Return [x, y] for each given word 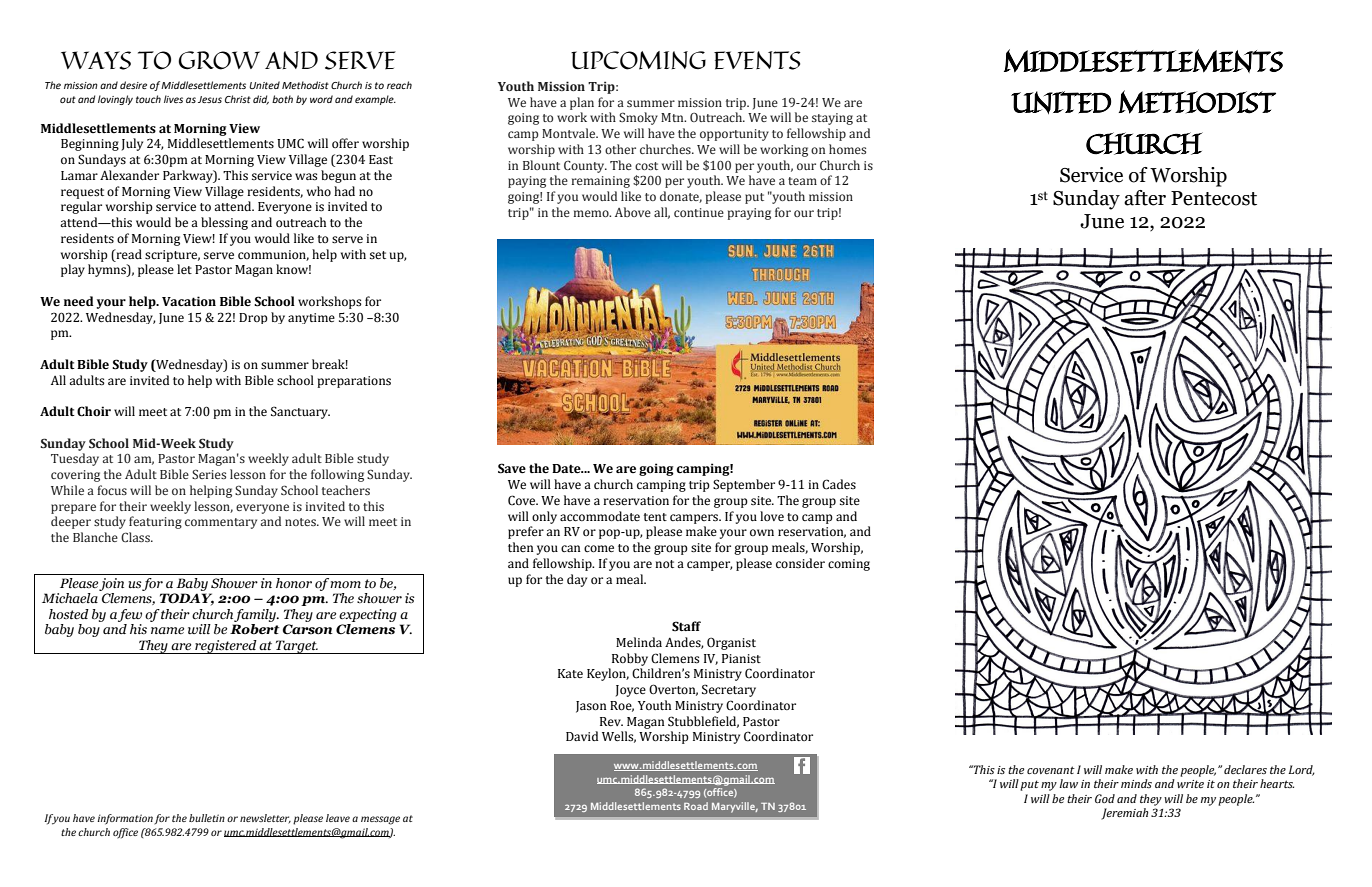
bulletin [207, 818]
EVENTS [757, 60]
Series [209, 474]
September [744, 485]
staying [832, 119]
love [772, 516]
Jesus [210, 99]
